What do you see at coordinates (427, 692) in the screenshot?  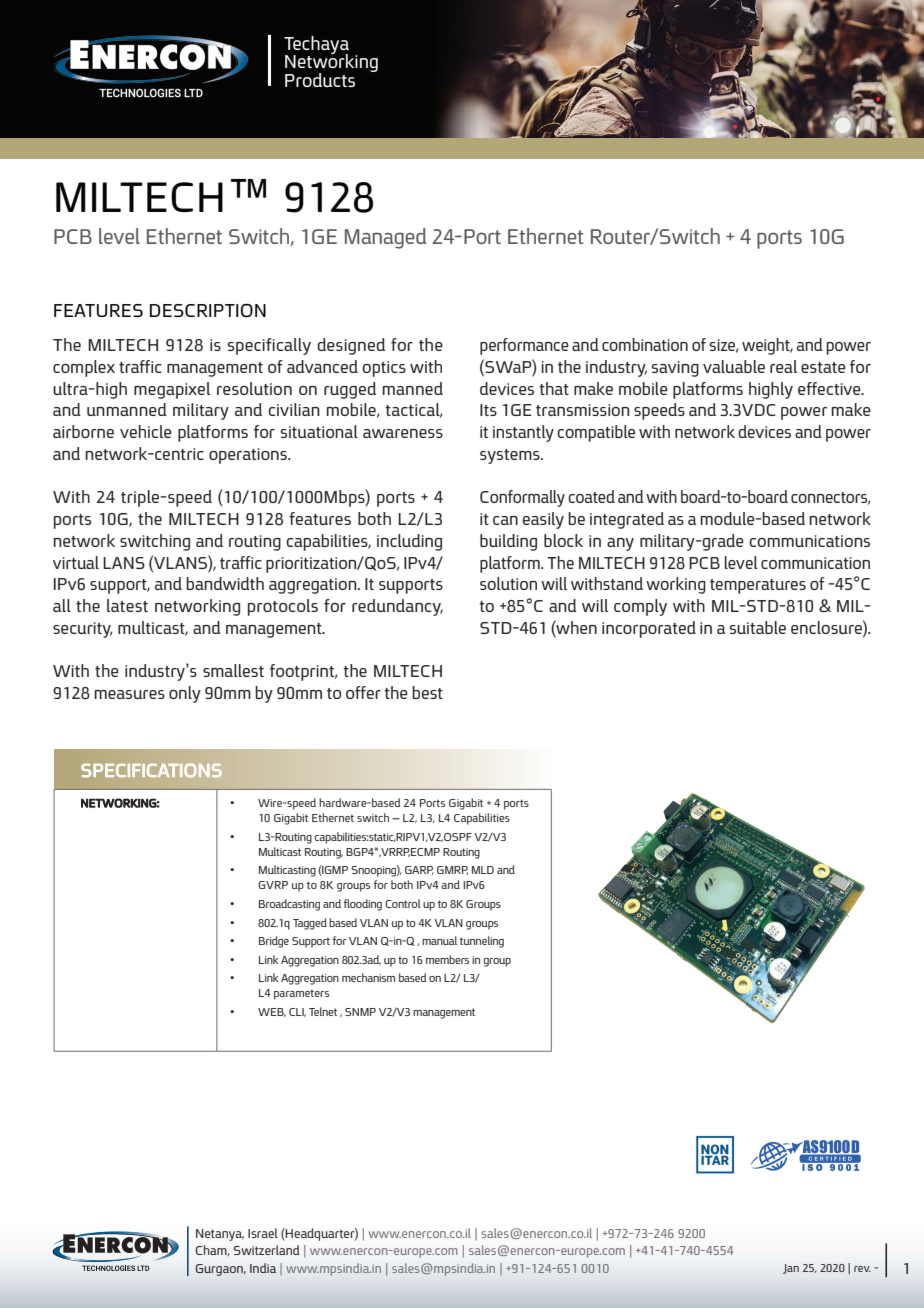 I see `best` at bounding box center [427, 692].
